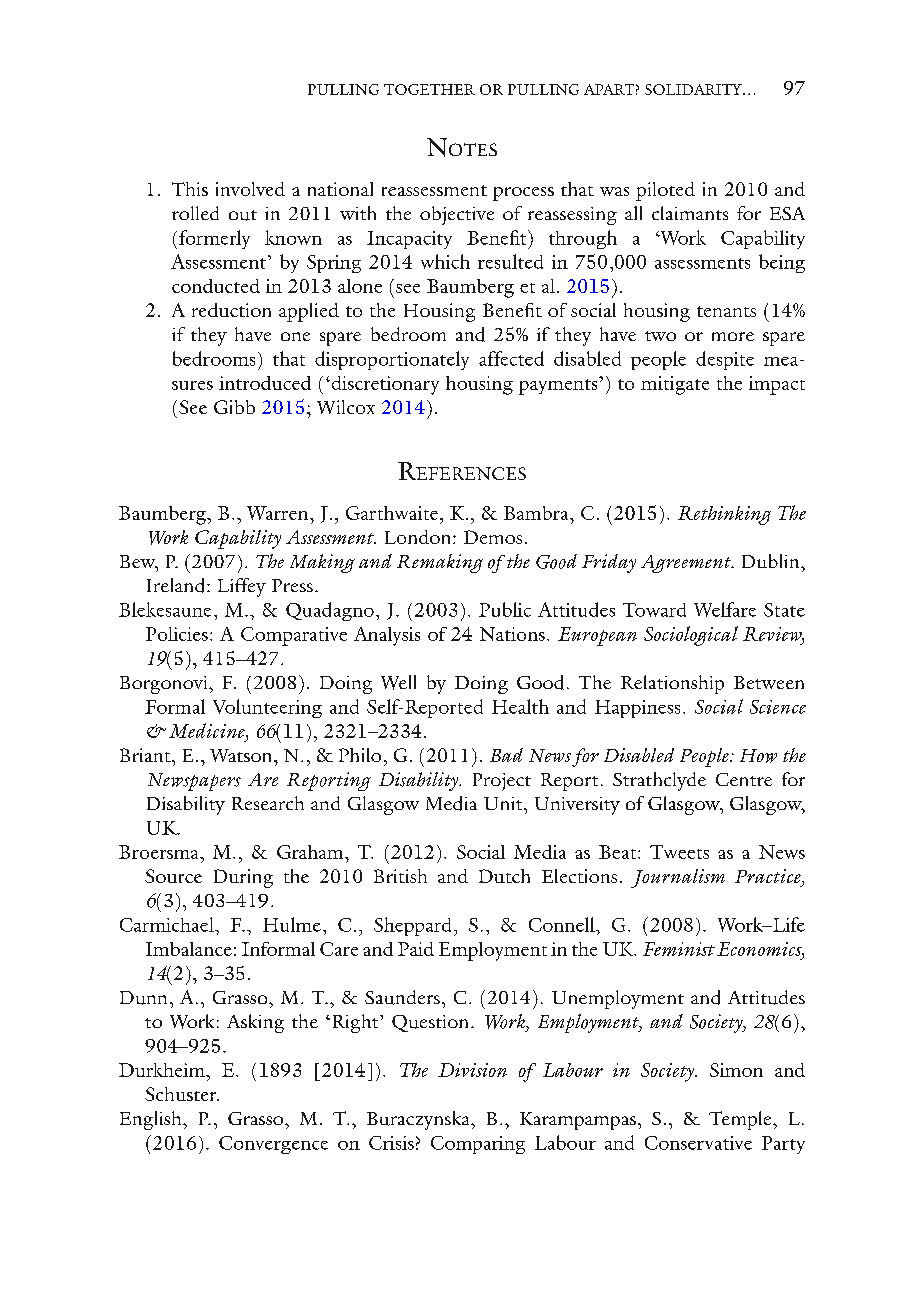  What do you see at coordinates (242, 755) in the screenshot?
I see `Watson` at bounding box center [242, 755].
